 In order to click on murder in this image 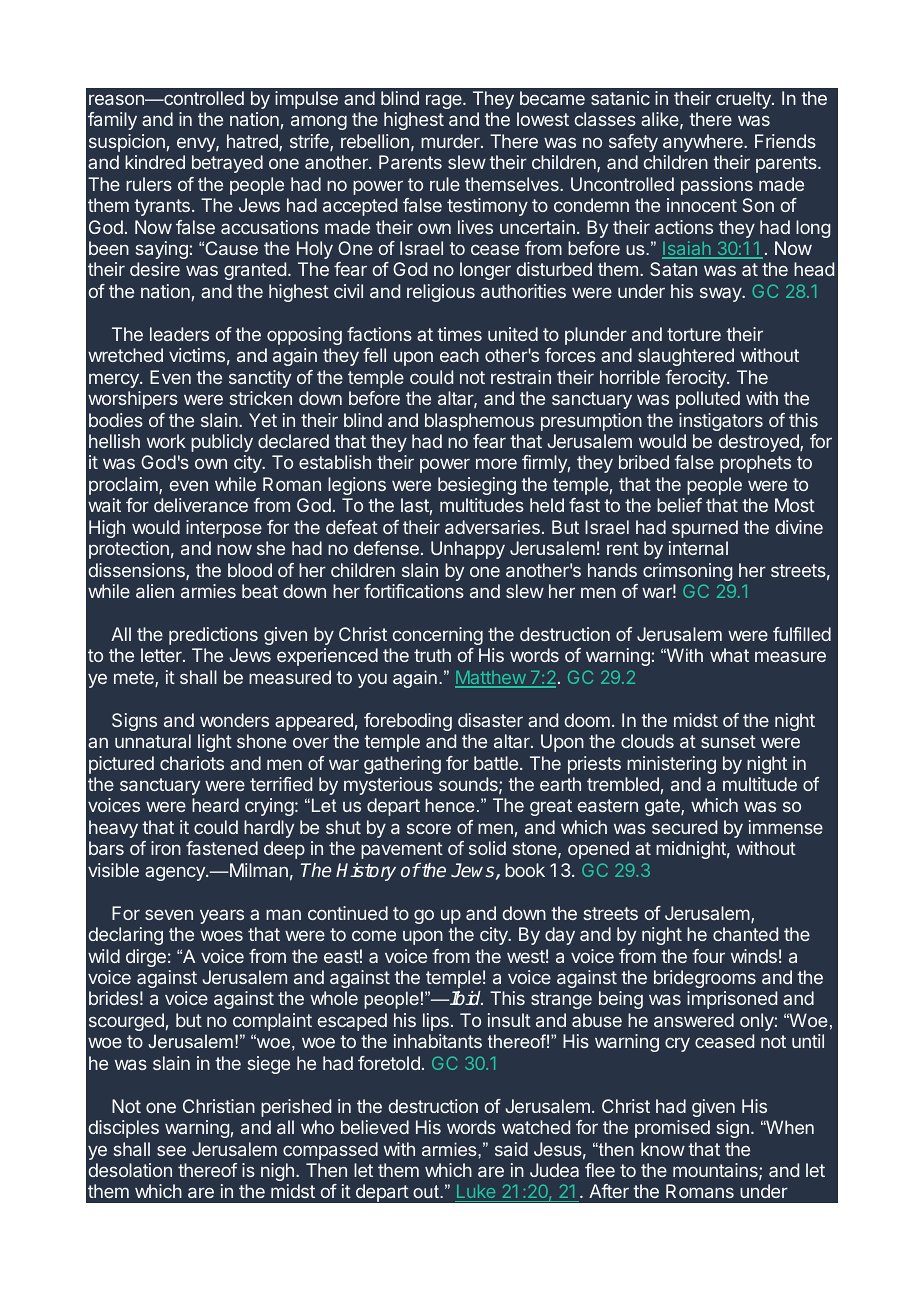, I will do `click(451, 141)`.
